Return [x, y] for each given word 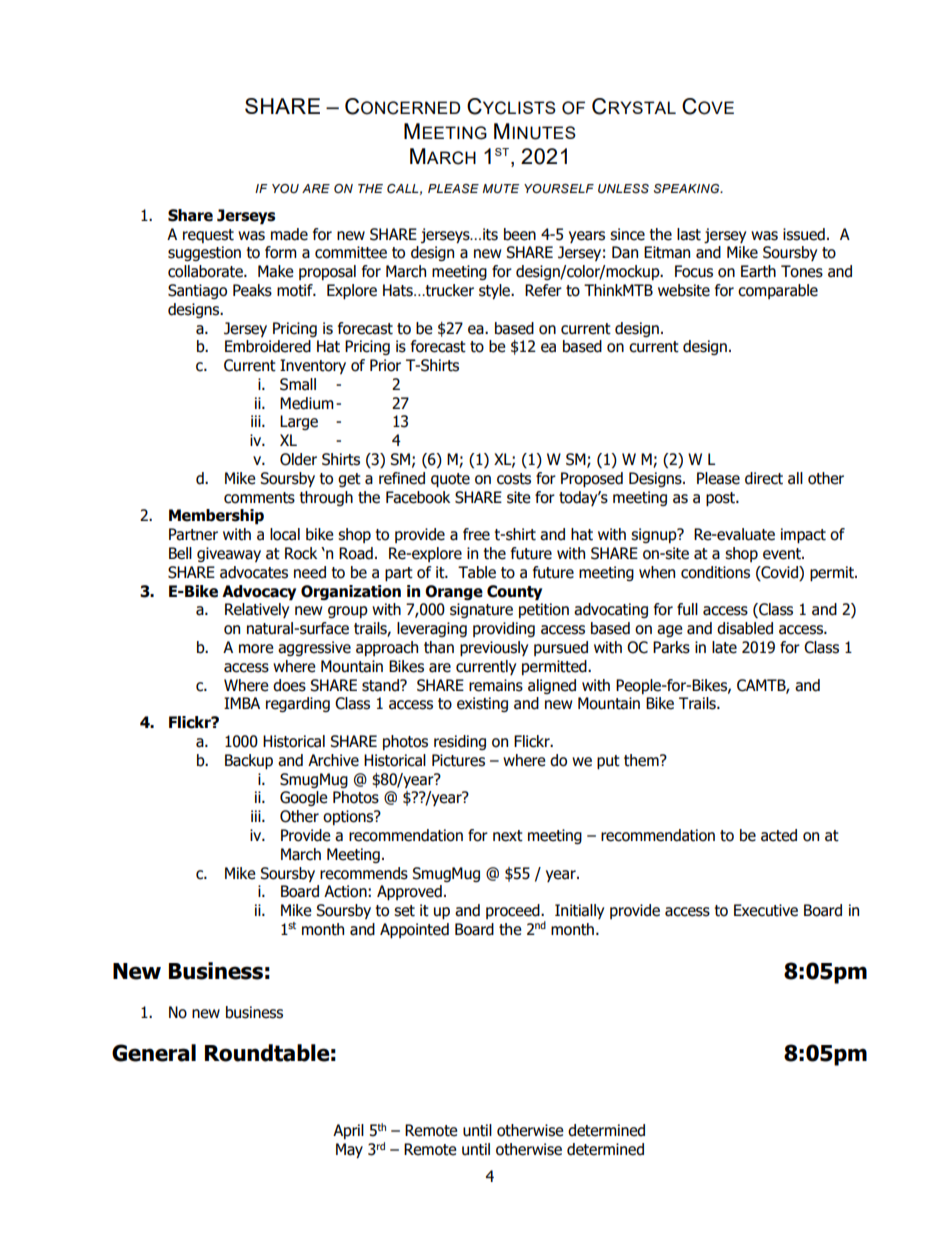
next [508, 836]
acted [779, 835]
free [476, 534]
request [208, 236]
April [348, 1131]
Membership [216, 517]
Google [304, 798]
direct [764, 478]
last [689, 234]
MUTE [501, 188]
